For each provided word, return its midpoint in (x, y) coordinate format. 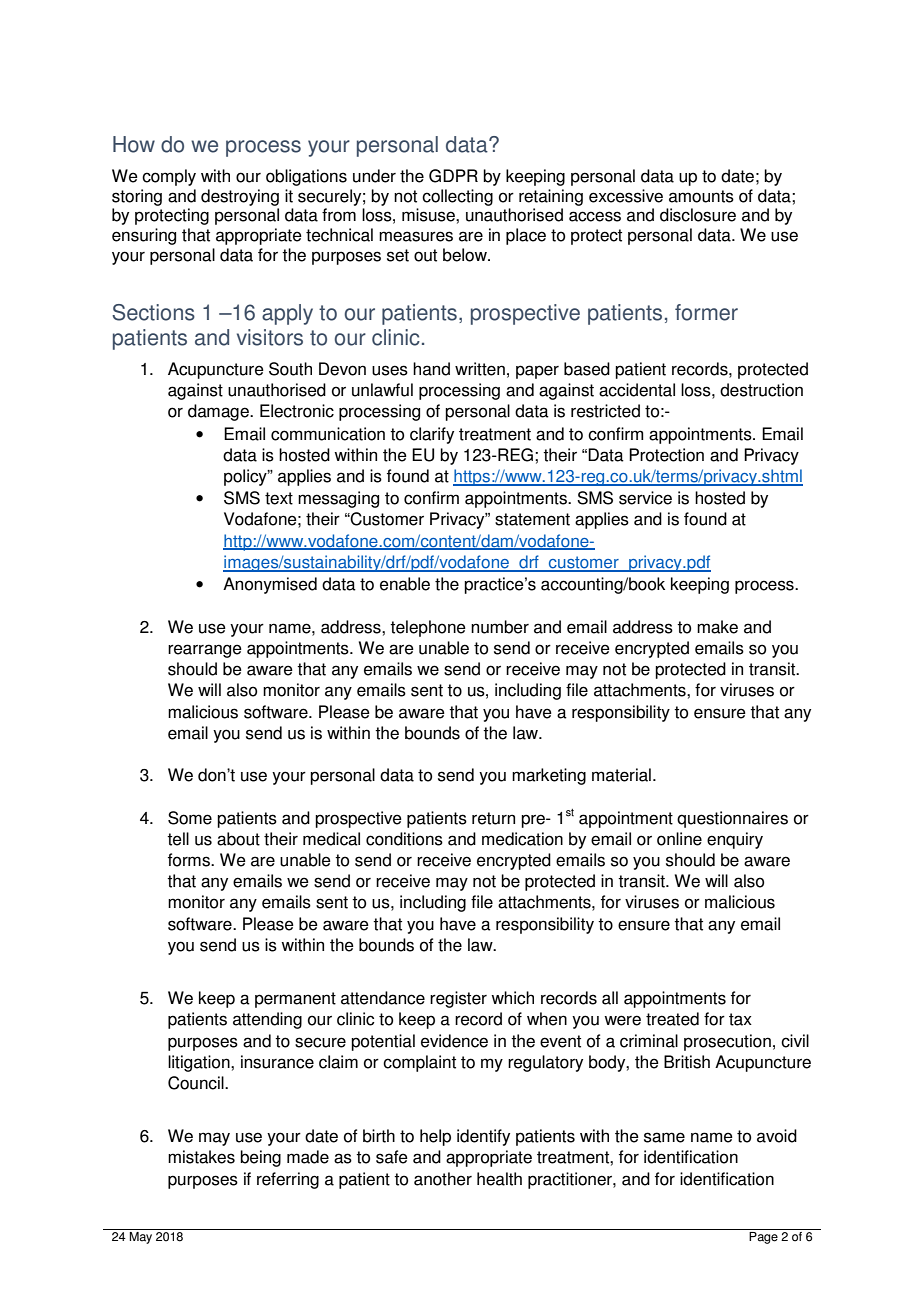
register (458, 999)
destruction (761, 390)
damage (219, 412)
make (717, 627)
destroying (240, 197)
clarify (432, 435)
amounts (701, 196)
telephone (428, 628)
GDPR (453, 176)
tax (740, 1019)
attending (267, 1020)
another (443, 1179)
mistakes (201, 1157)
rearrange (205, 651)
